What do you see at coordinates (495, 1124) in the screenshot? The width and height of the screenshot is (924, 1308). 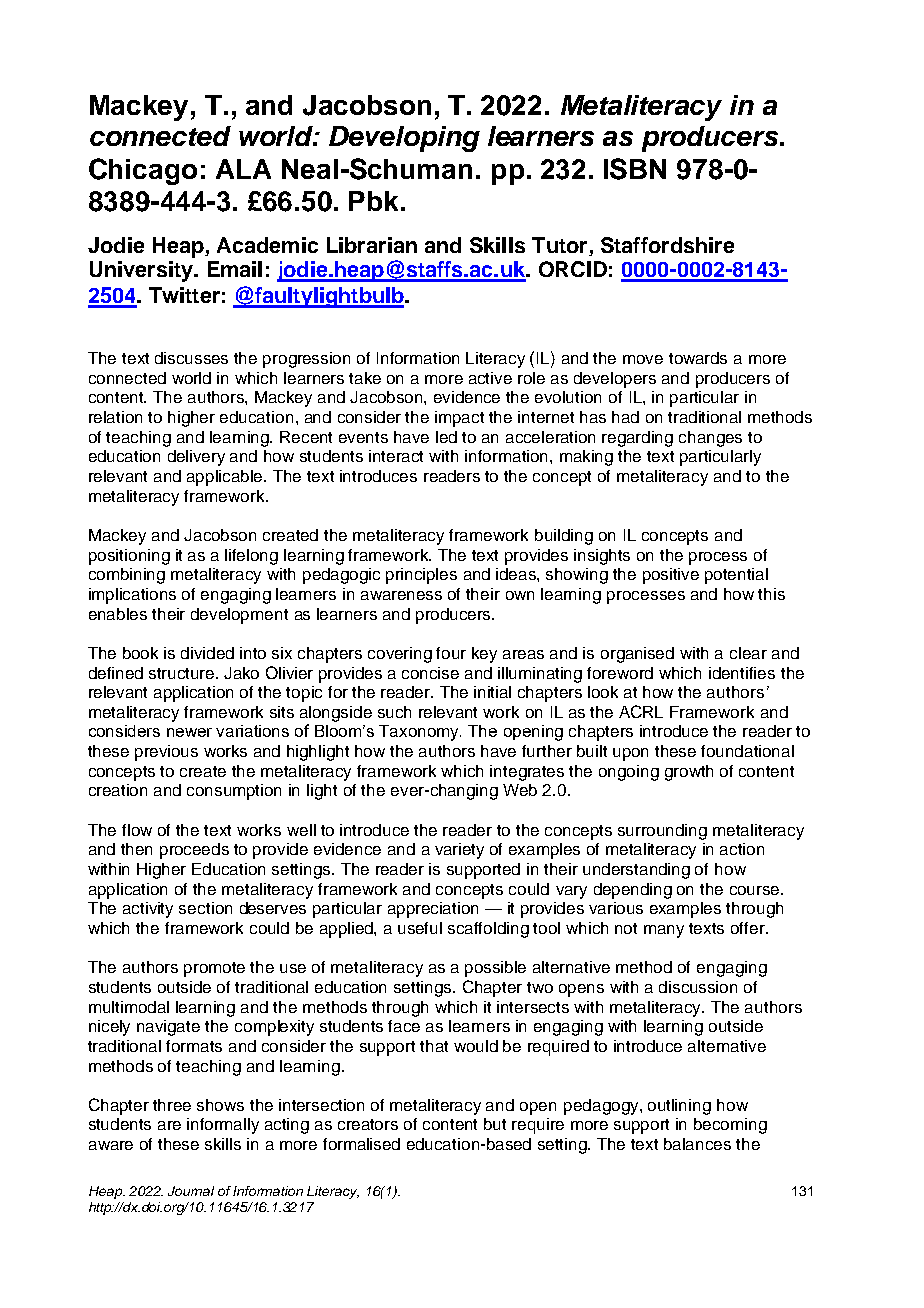 I see `but` at bounding box center [495, 1124].
